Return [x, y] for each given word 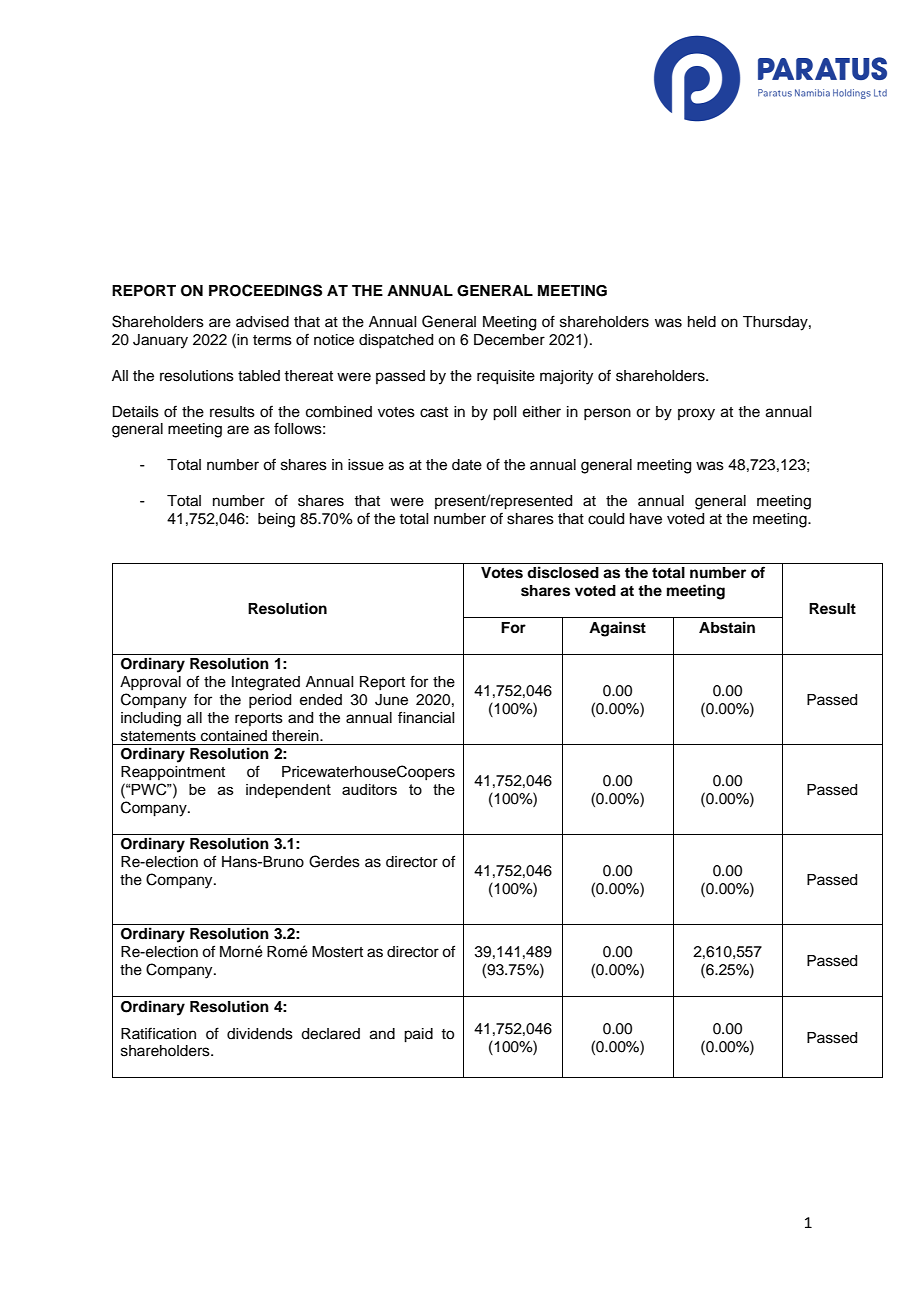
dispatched [396, 341]
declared [330, 1034]
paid [418, 1035]
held [702, 322]
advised [262, 322]
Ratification [158, 1033]
